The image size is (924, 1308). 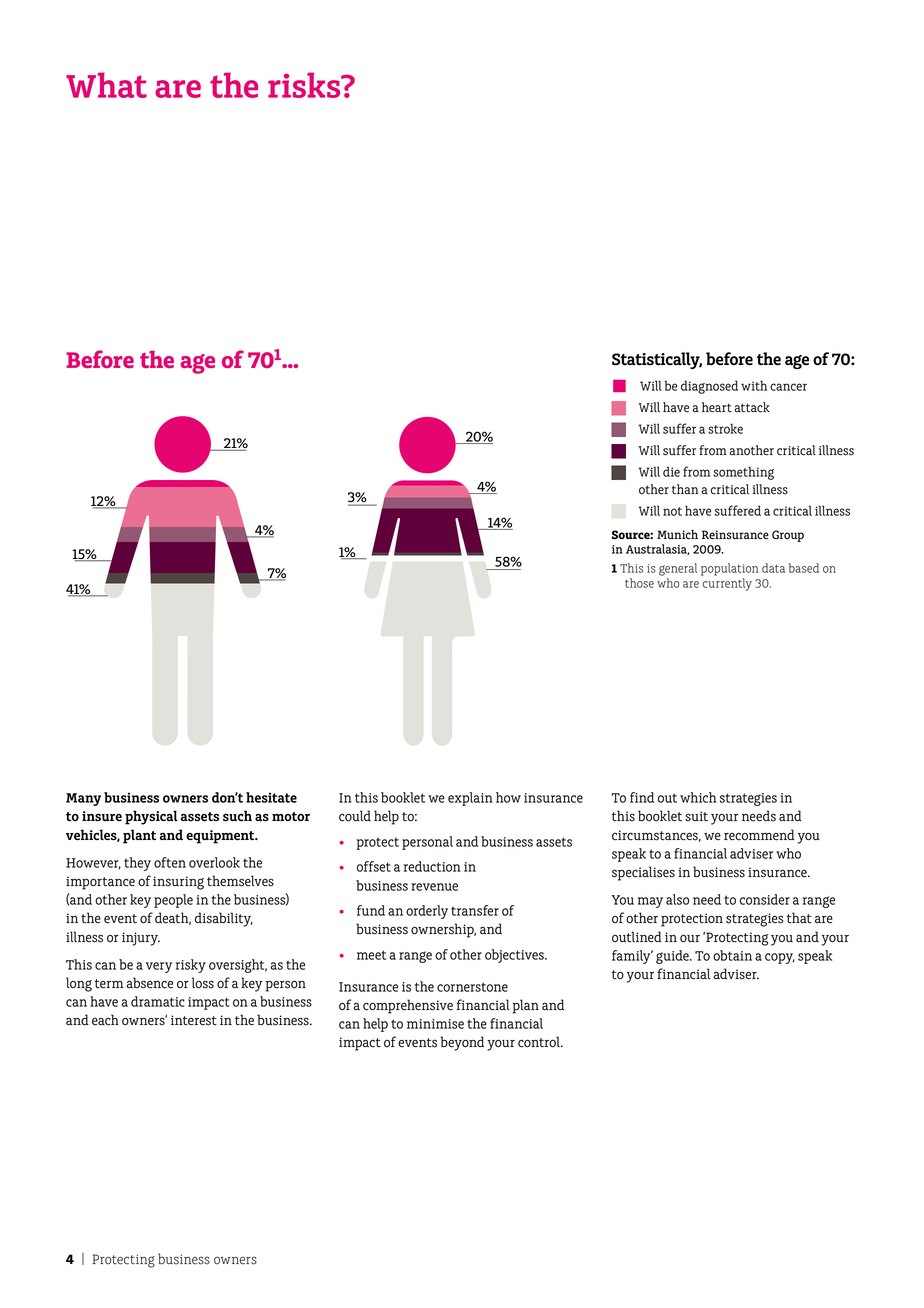 I want to click on risks, so click(x=305, y=85).
